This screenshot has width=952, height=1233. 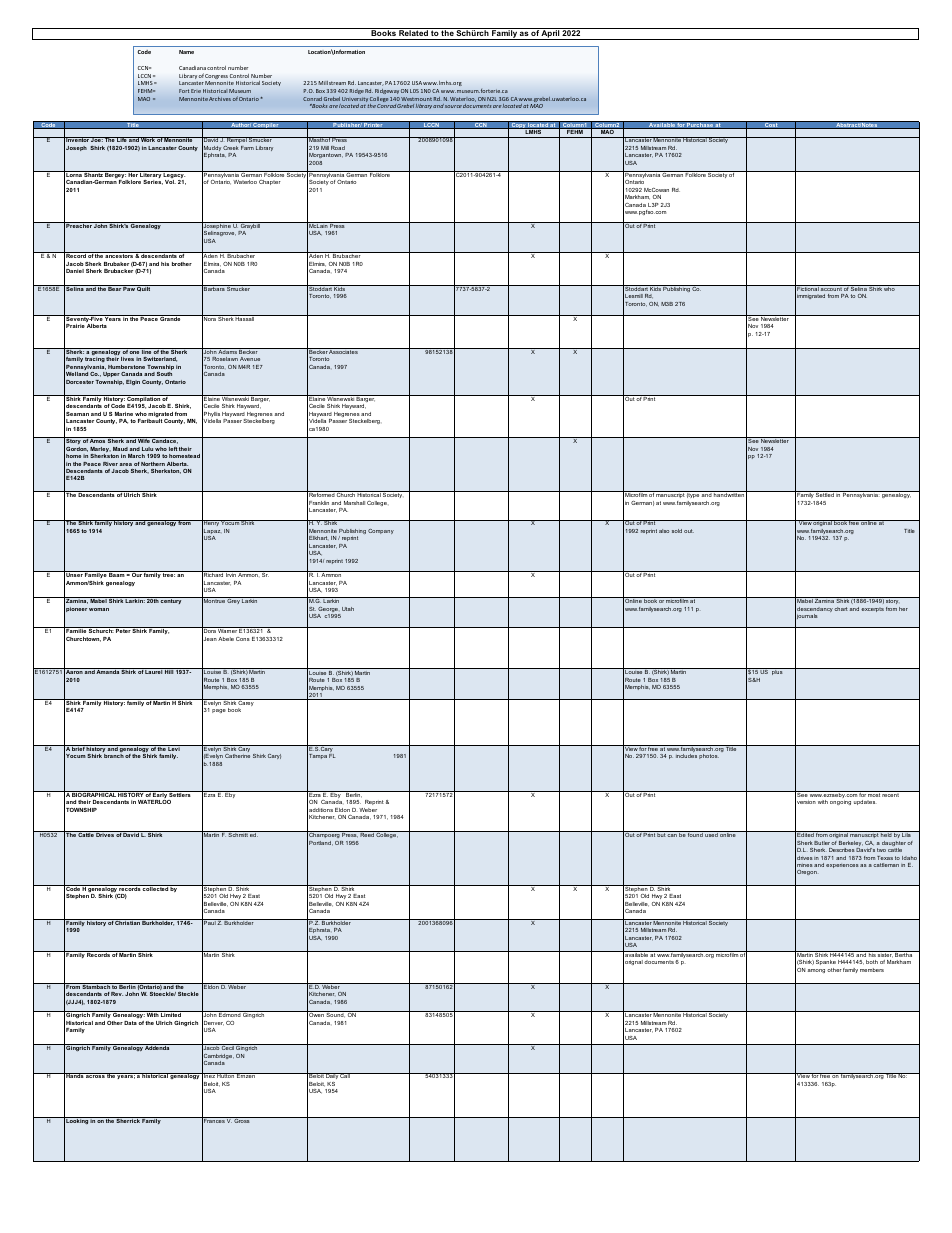 What do you see at coordinates (186, 52) in the screenshot?
I see `Name` at bounding box center [186, 52].
